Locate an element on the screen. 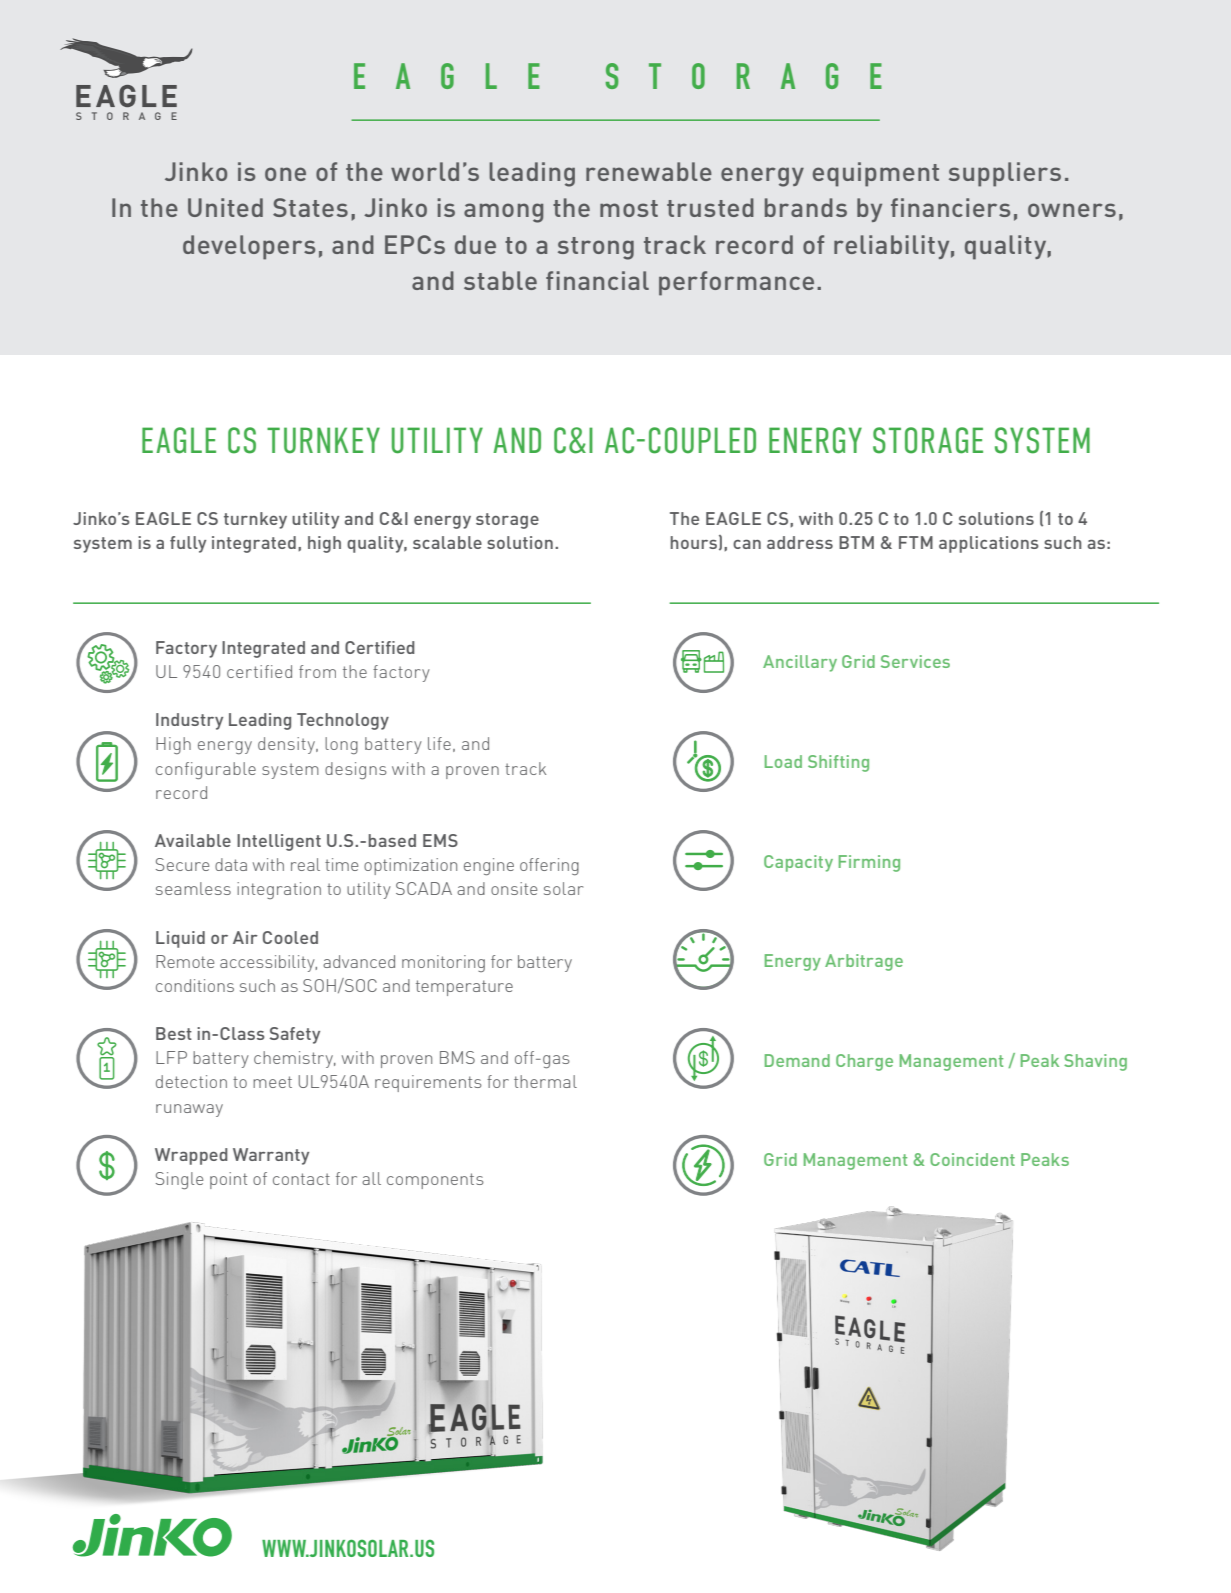 The width and height of the screenshot is (1231, 1593). offering is located at coordinates (549, 866).
